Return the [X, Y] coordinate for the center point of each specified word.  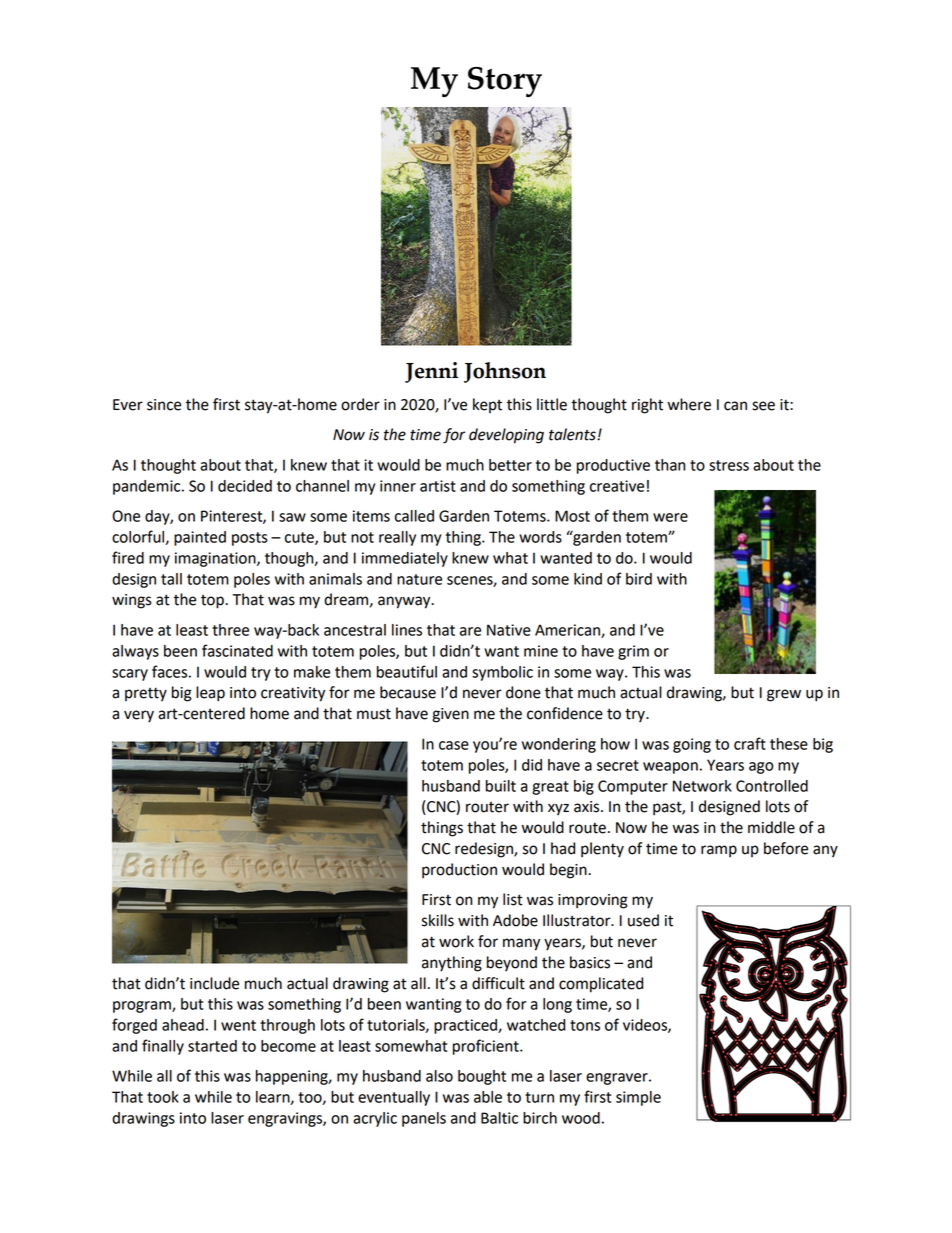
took [163, 1097]
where [689, 404]
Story [505, 82]
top [213, 602]
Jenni [431, 372]
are [470, 631]
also [439, 1076]
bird [639, 579]
